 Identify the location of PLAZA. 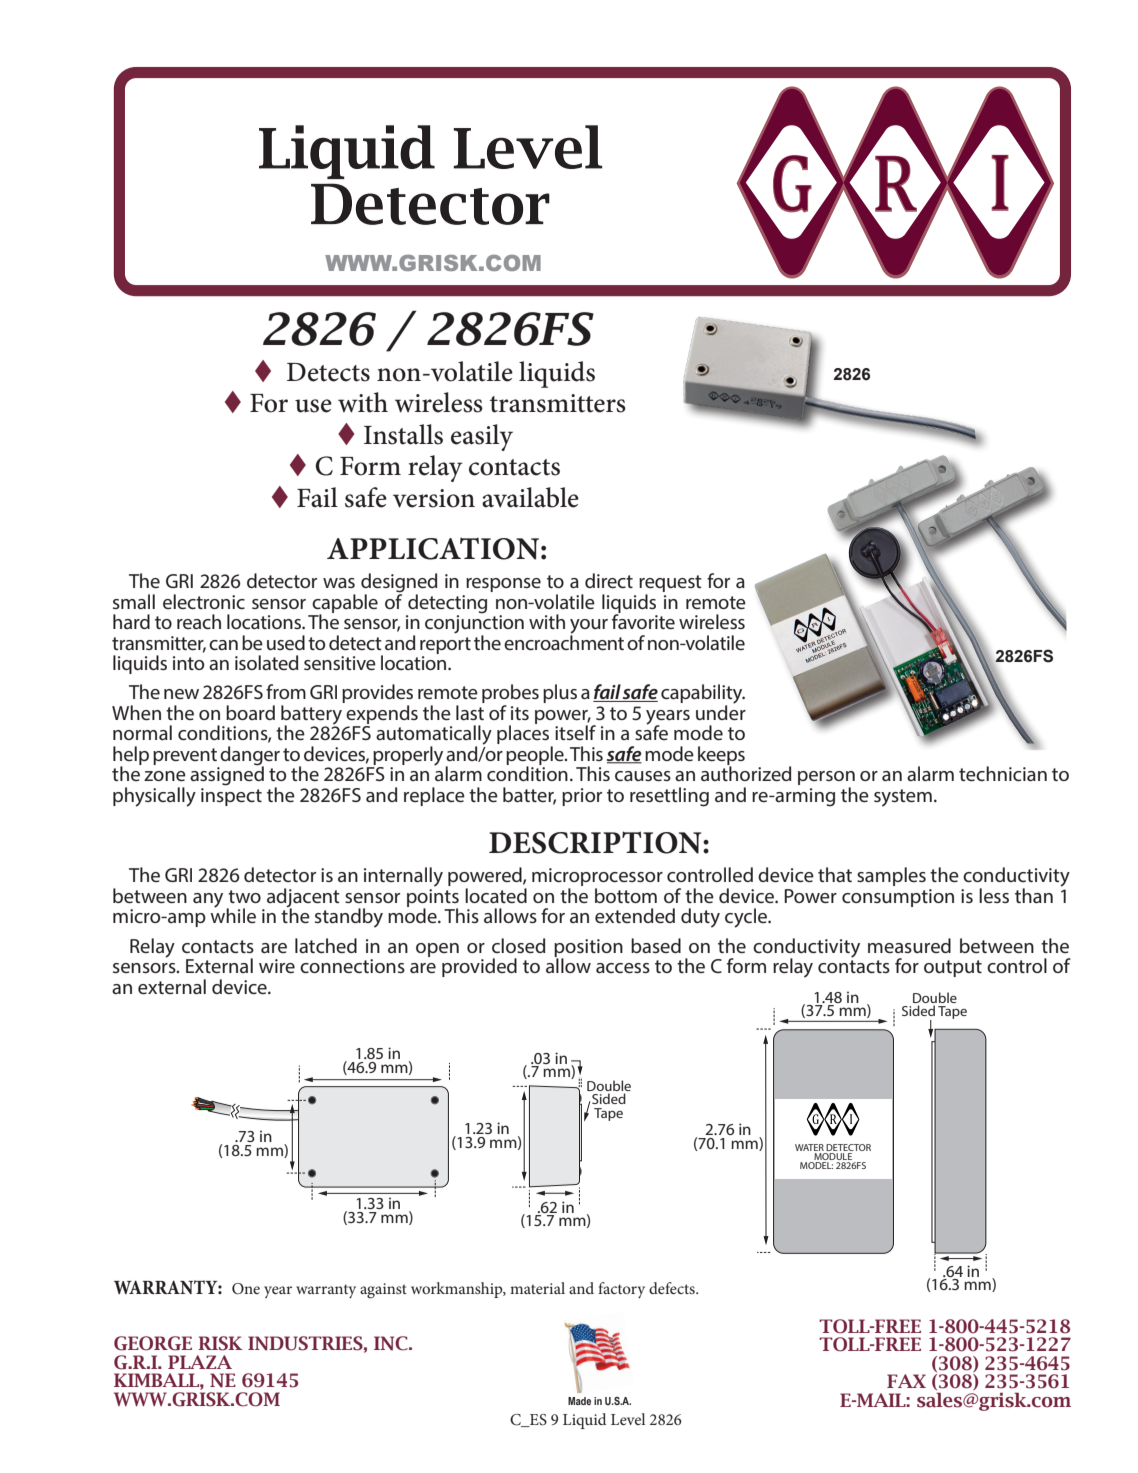
(200, 1362).
